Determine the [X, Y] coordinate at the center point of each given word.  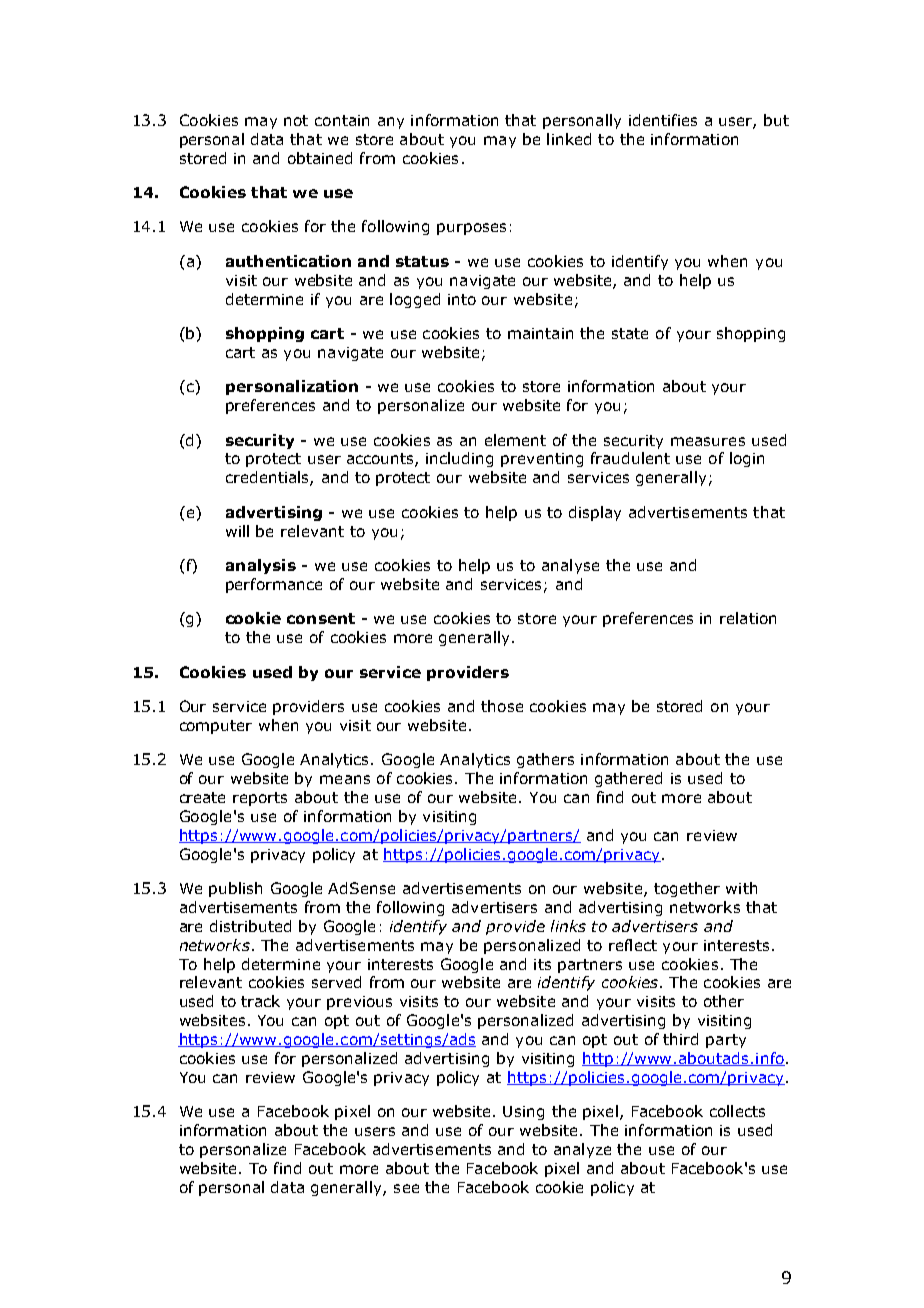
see [406, 1188]
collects [737, 1111]
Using [523, 1113]
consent [321, 618]
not [296, 120]
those [502, 706]
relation [748, 618]
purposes [471, 229]
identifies [663, 120]
